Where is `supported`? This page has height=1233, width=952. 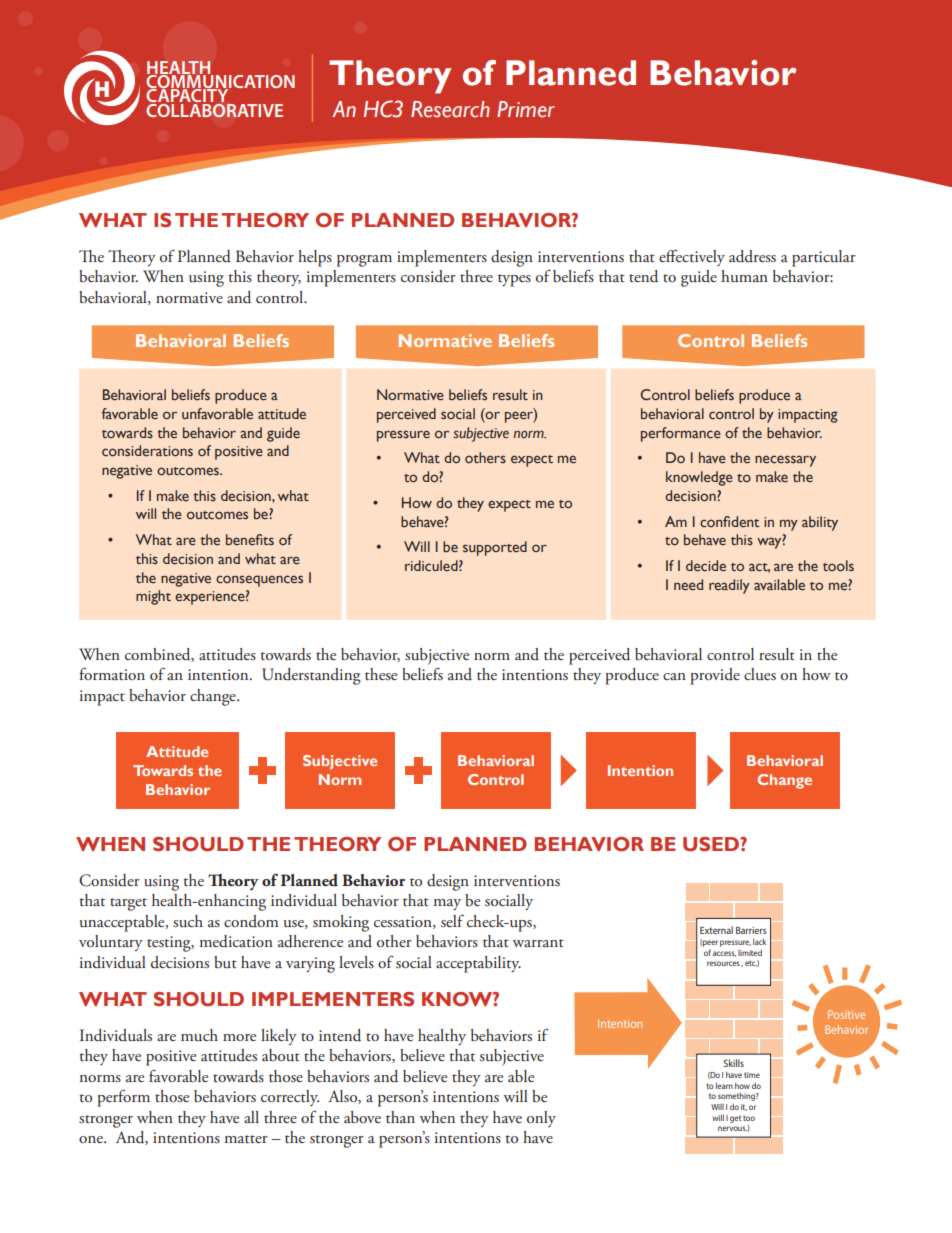
supported is located at coordinates (495, 548).
